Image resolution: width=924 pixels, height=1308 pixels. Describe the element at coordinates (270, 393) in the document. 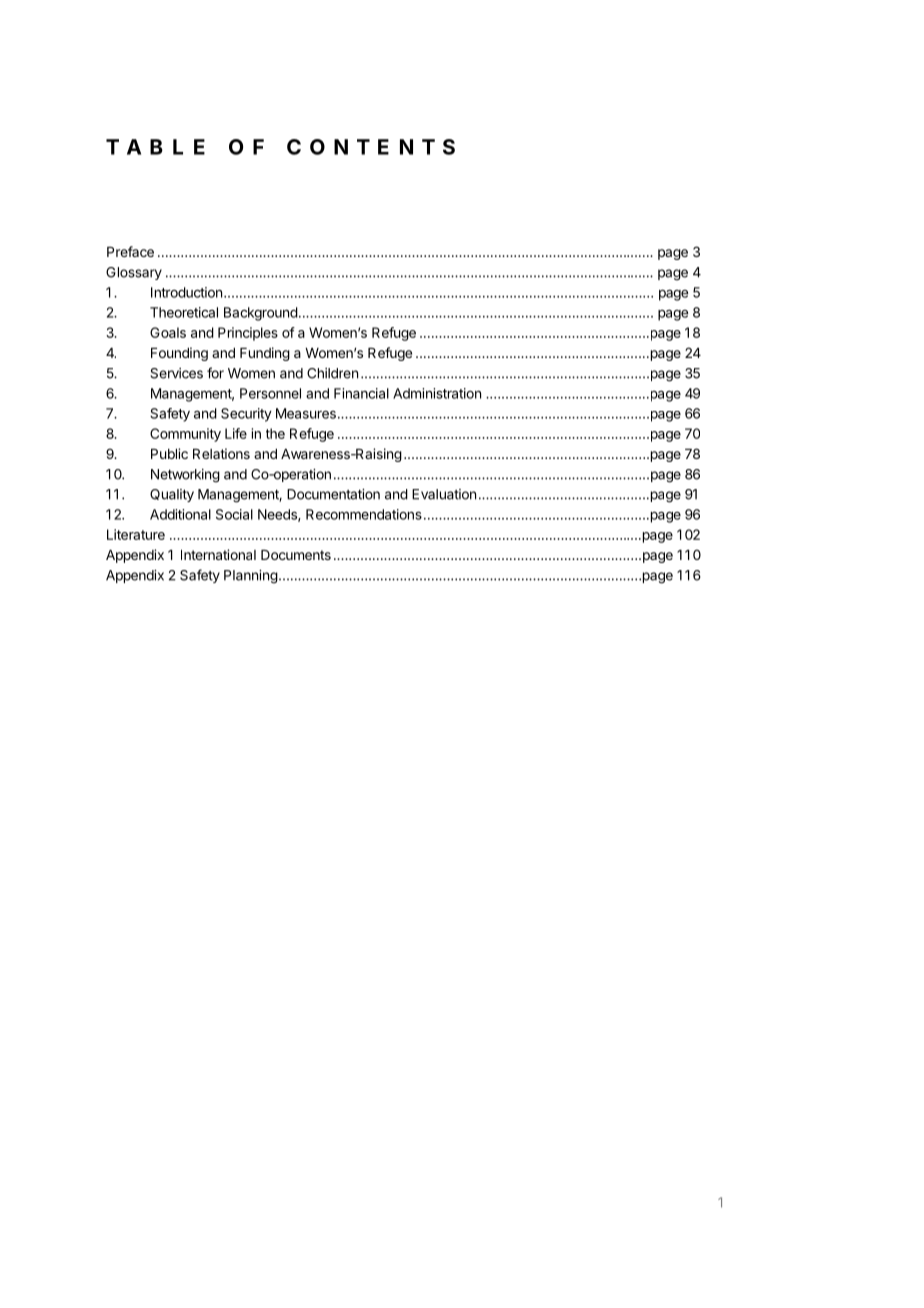

I see `Personnel` at that location.
